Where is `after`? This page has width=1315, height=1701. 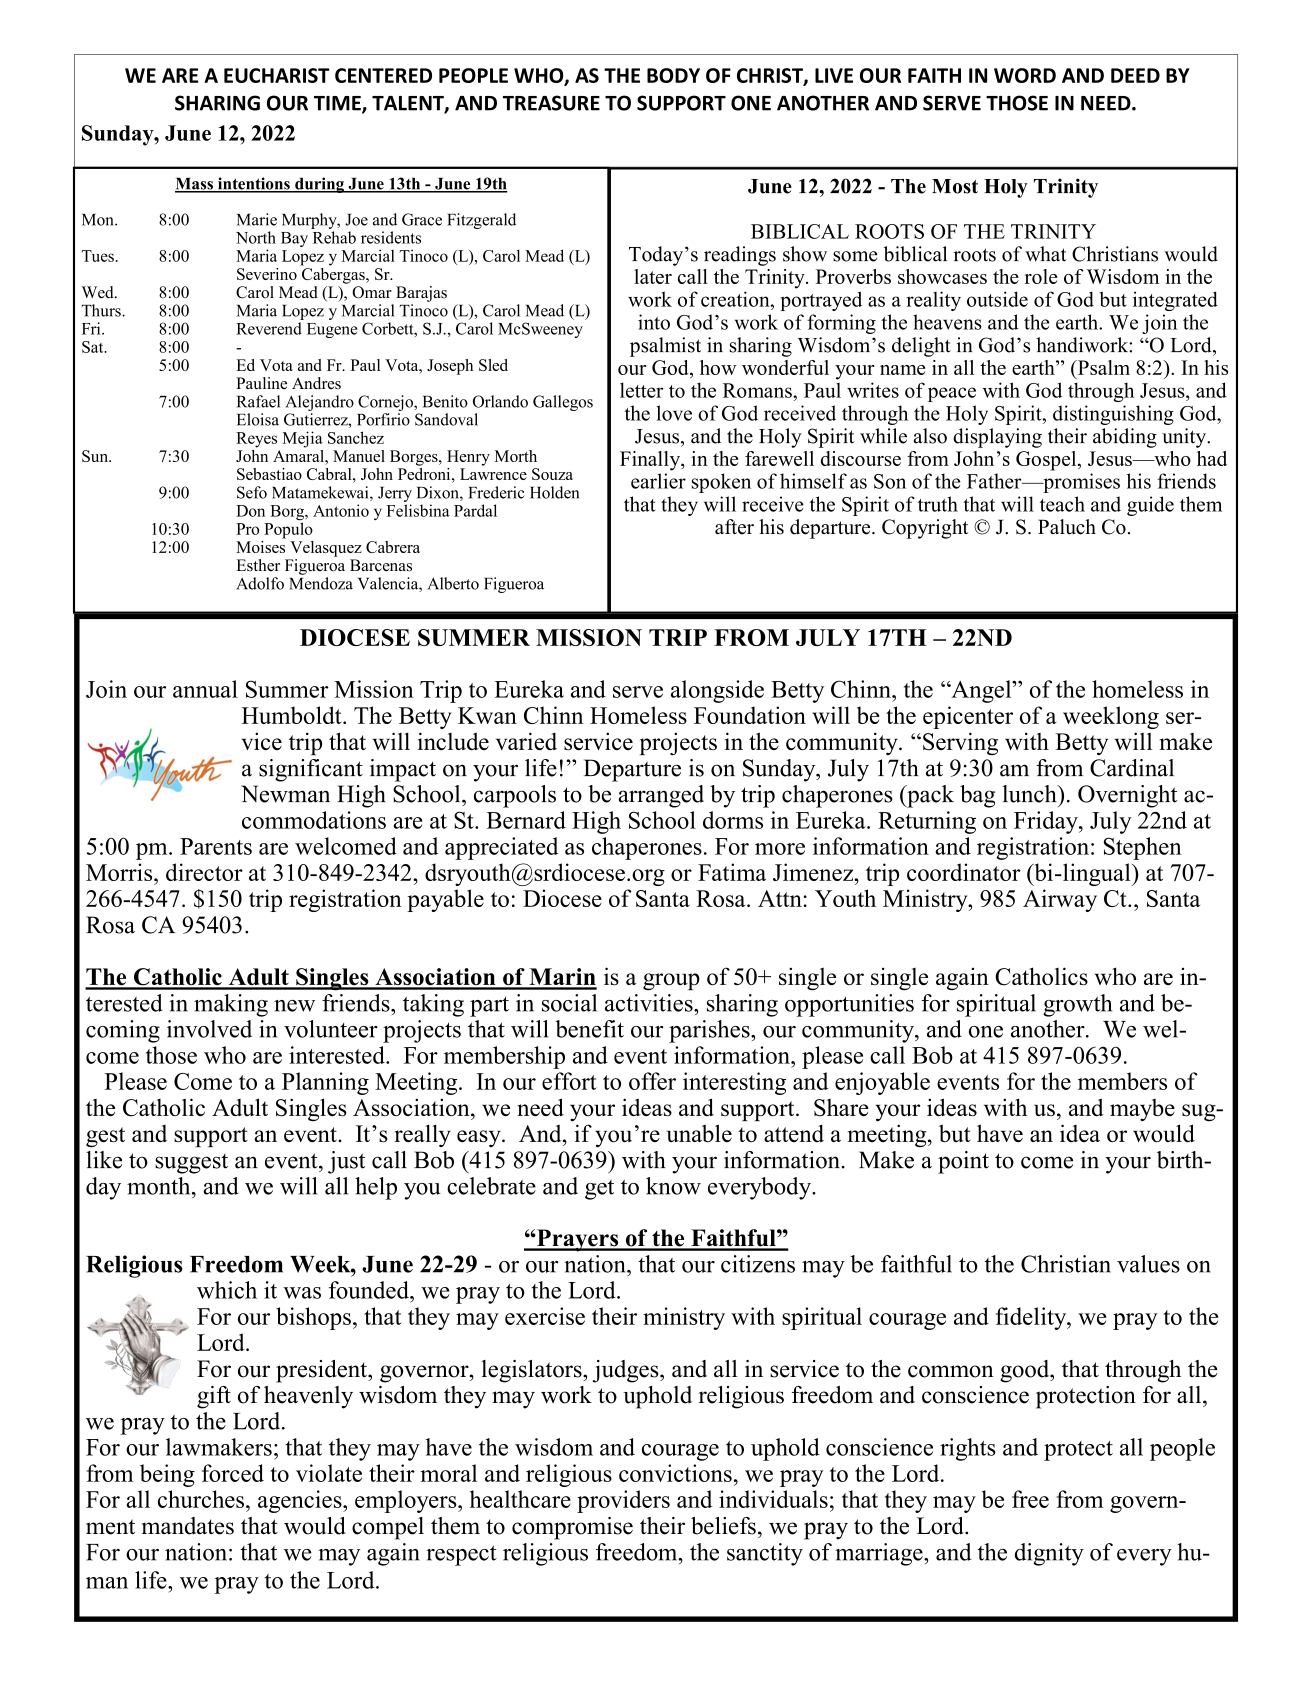 after is located at coordinates (734, 527).
